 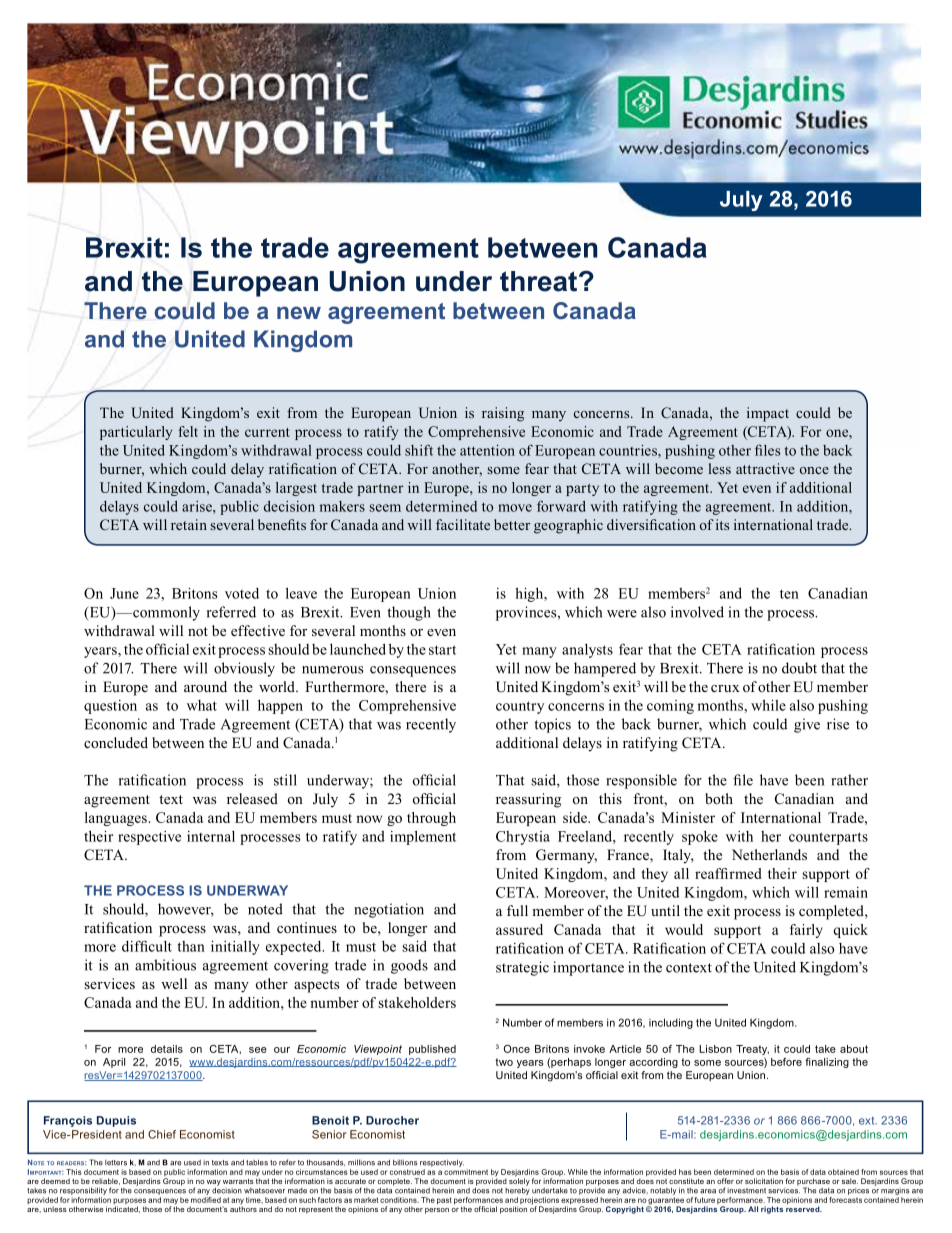 What do you see at coordinates (189, 524) in the screenshot?
I see `retain` at bounding box center [189, 524].
